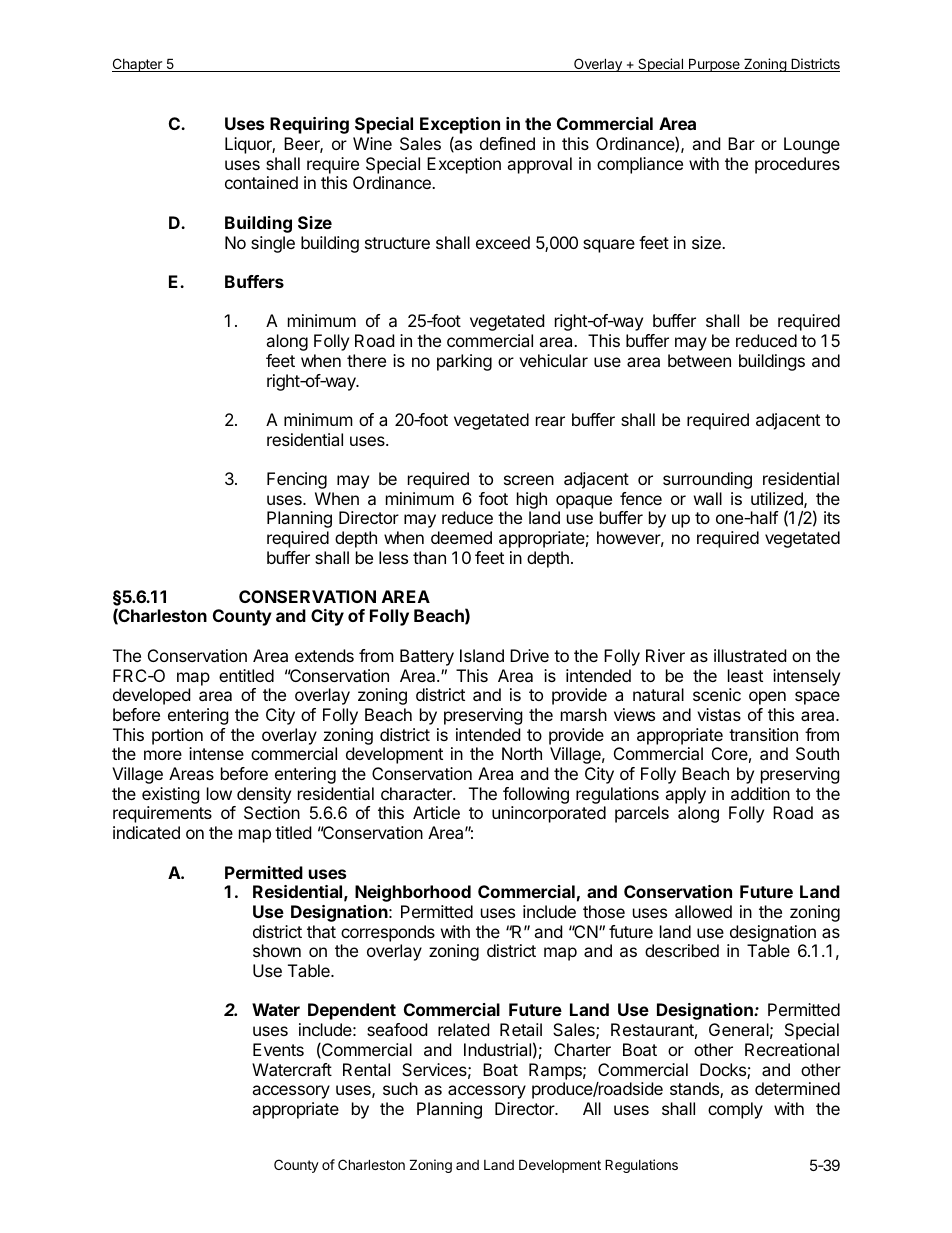 This screenshot has width=952, height=1233. Describe the element at coordinates (429, 557) in the screenshot. I see `than` at that location.
